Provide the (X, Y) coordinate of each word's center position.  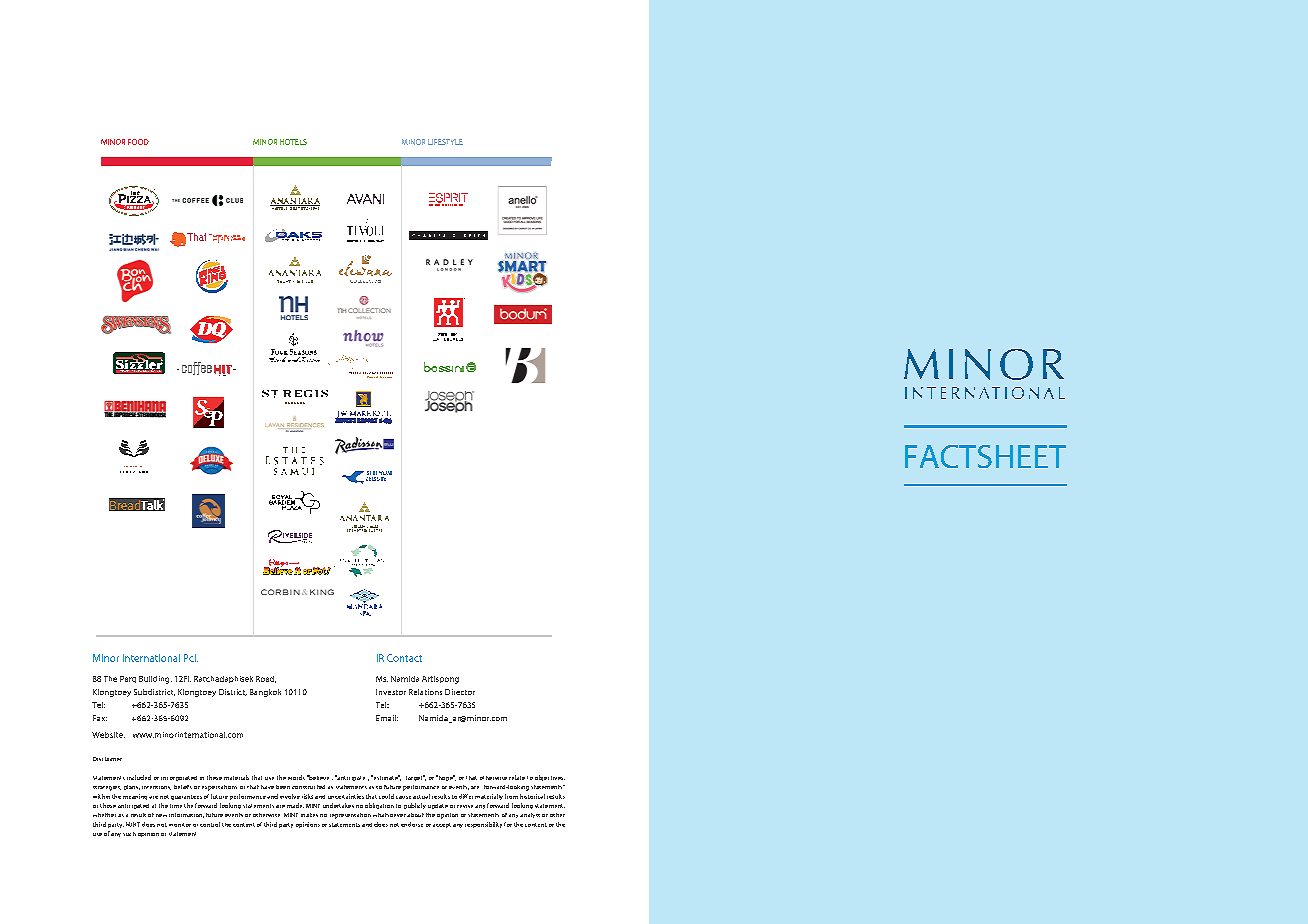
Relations (425, 692)
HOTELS (293, 142)
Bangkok (265, 693)
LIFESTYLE (445, 142)
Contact (404, 658)
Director (460, 692)
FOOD (138, 142)
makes (309, 815)
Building (155, 680)
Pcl (191, 658)
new (161, 815)
